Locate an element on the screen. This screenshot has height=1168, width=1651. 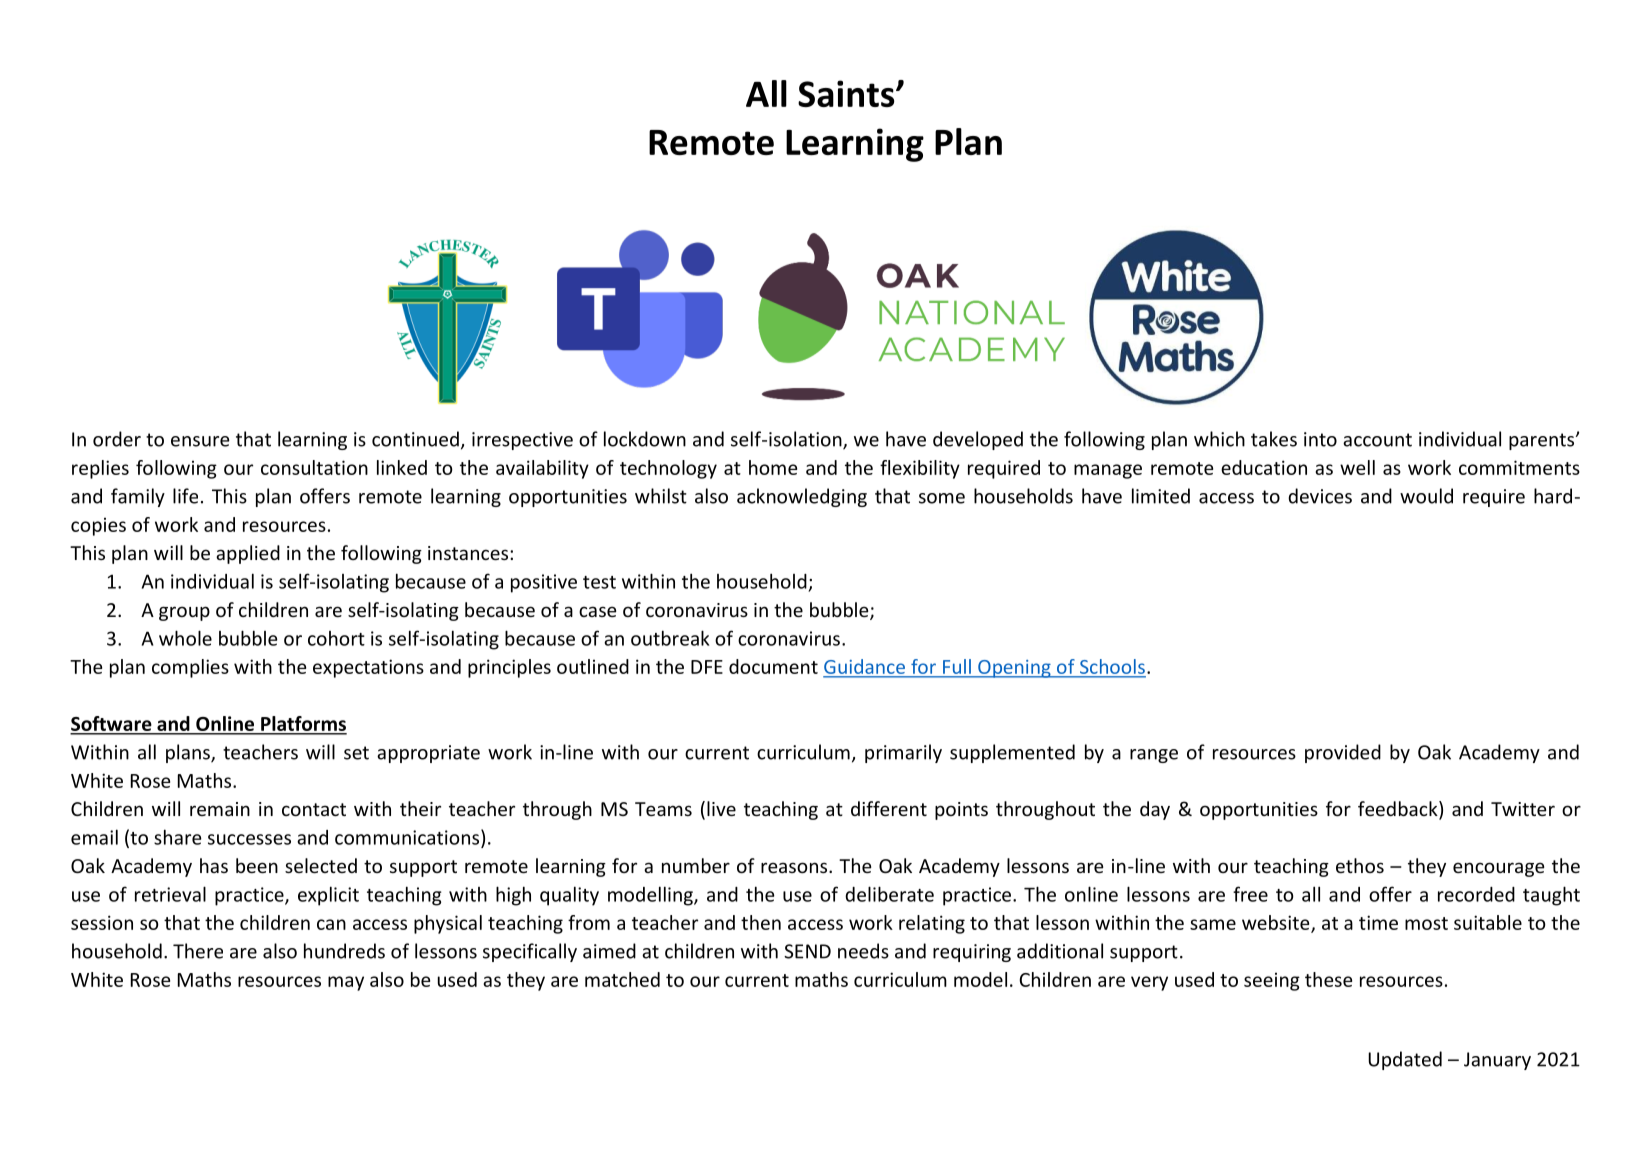
lockdown is located at coordinates (645, 439).
